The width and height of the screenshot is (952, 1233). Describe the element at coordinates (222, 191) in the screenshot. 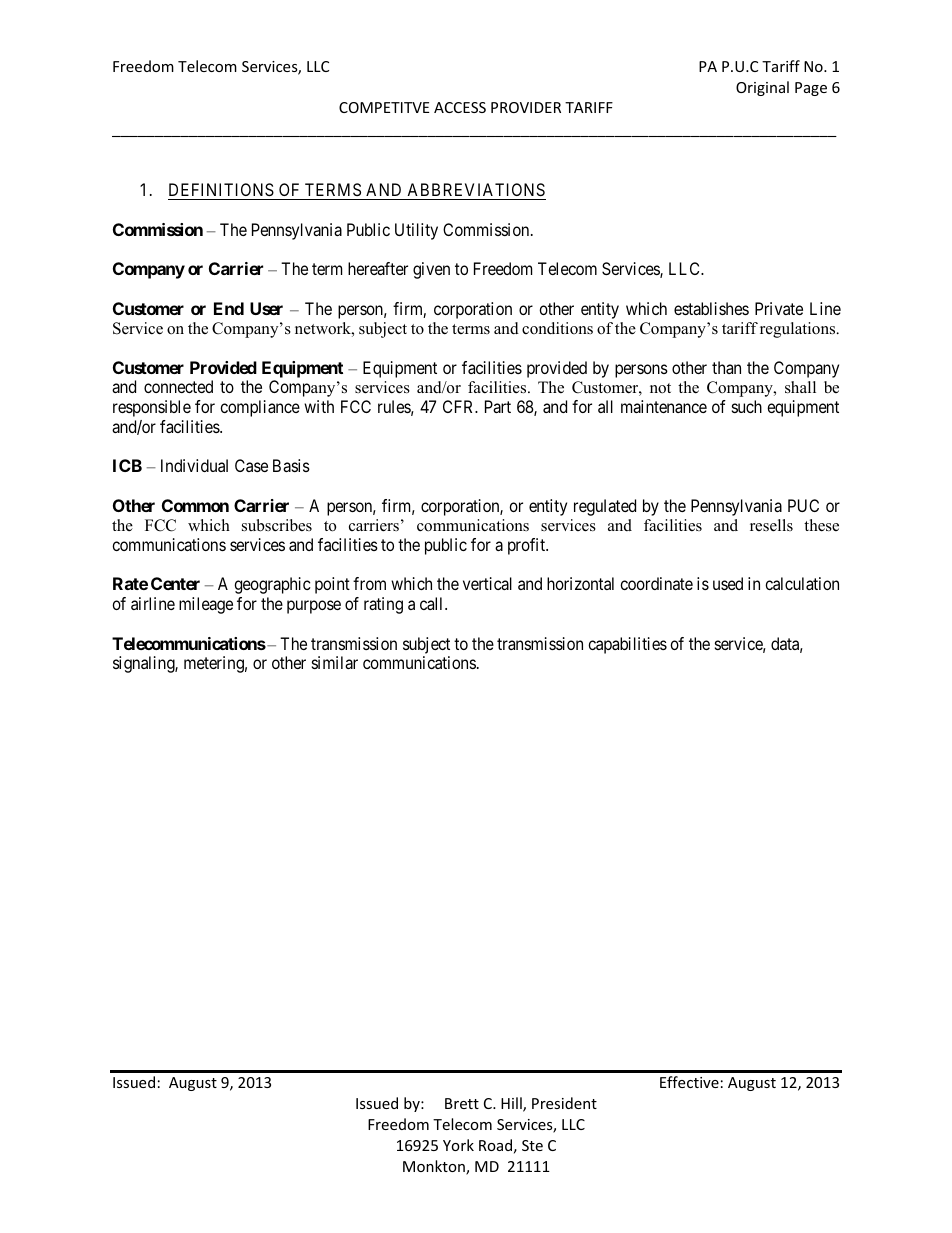

I see `DEFINITIONS` at that location.
